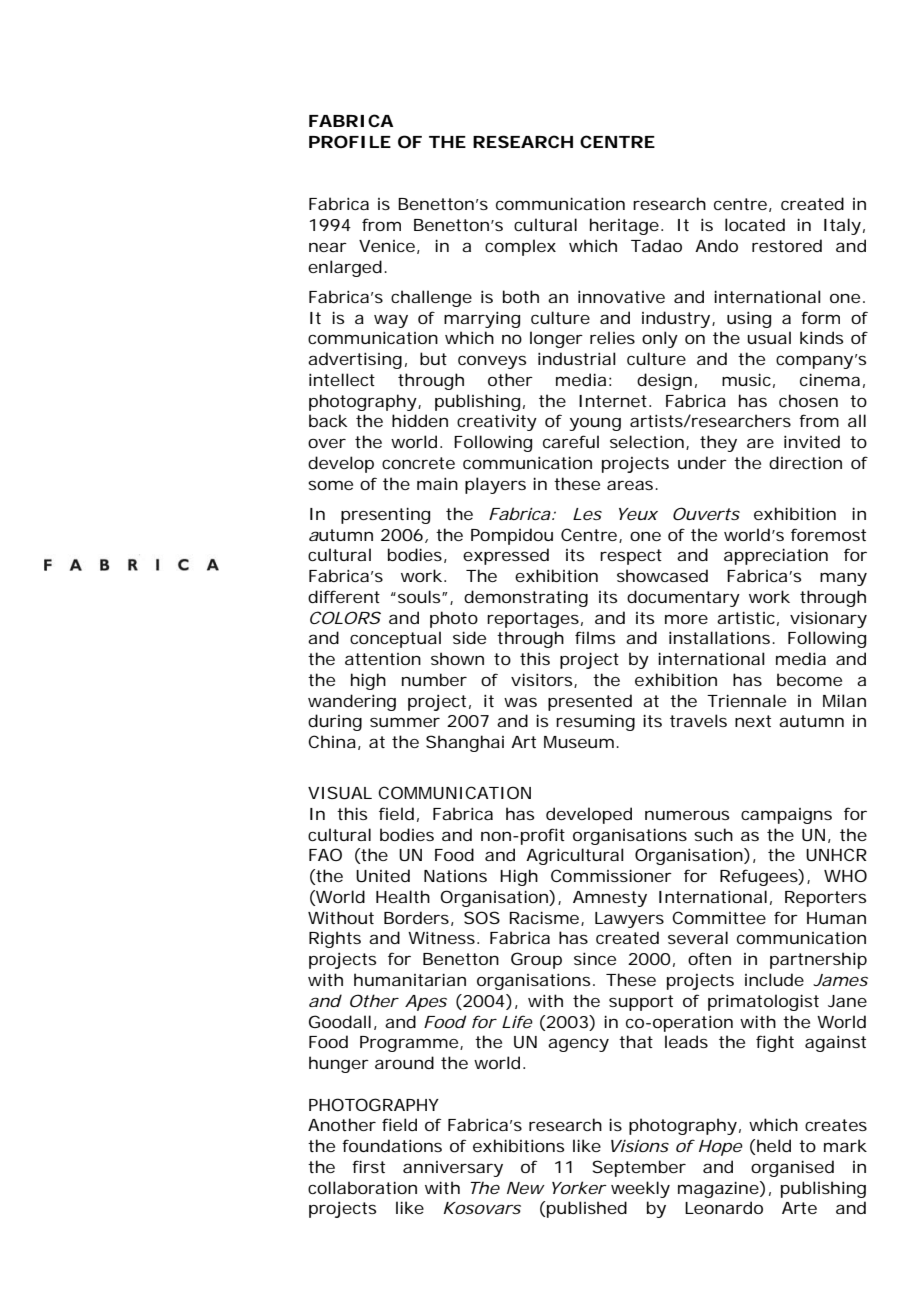 This screenshot has width=924, height=1308. What do you see at coordinates (586, 1209) in the screenshot?
I see `published` at bounding box center [586, 1209].
